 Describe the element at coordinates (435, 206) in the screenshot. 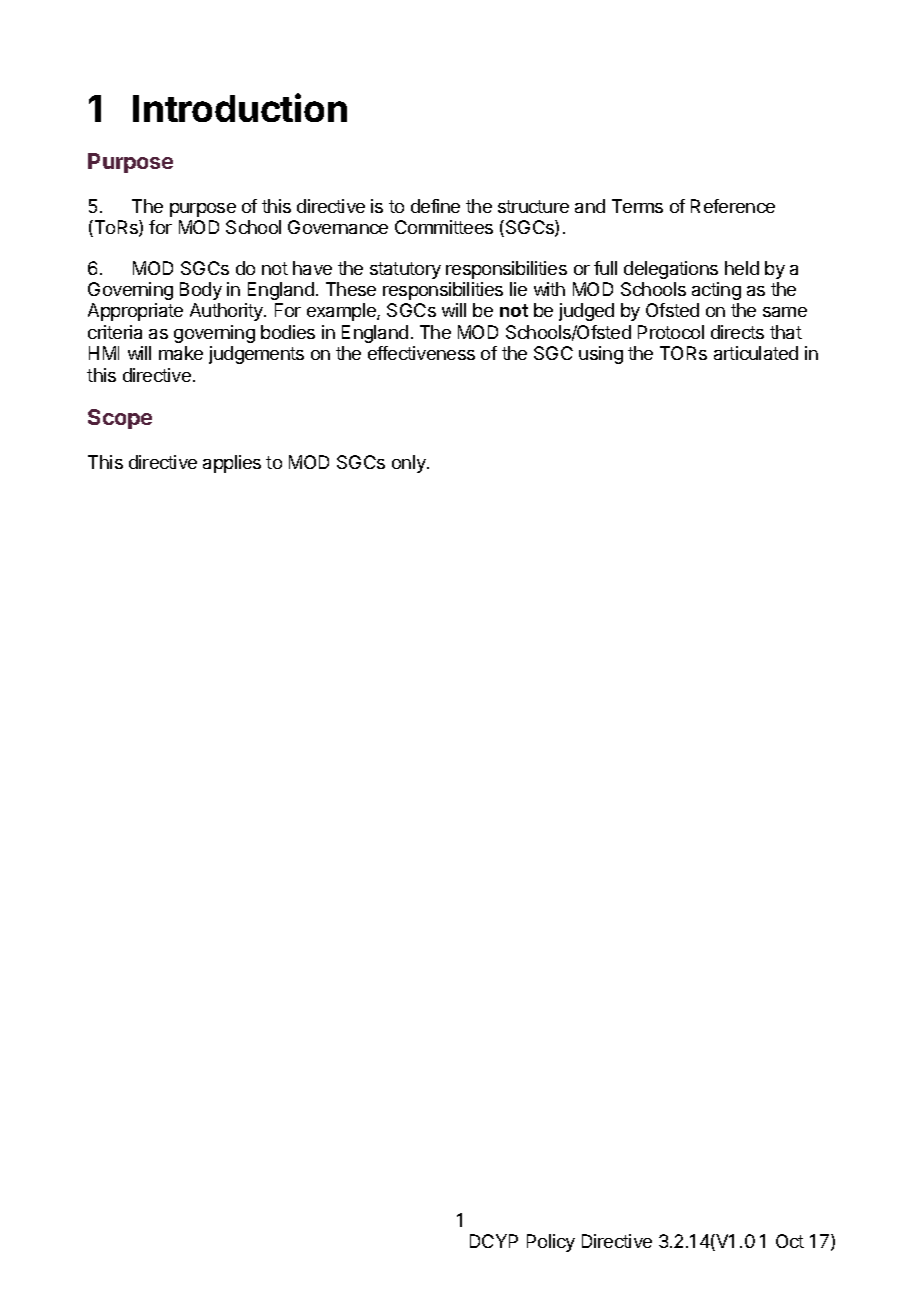

I see `define` at that location.
